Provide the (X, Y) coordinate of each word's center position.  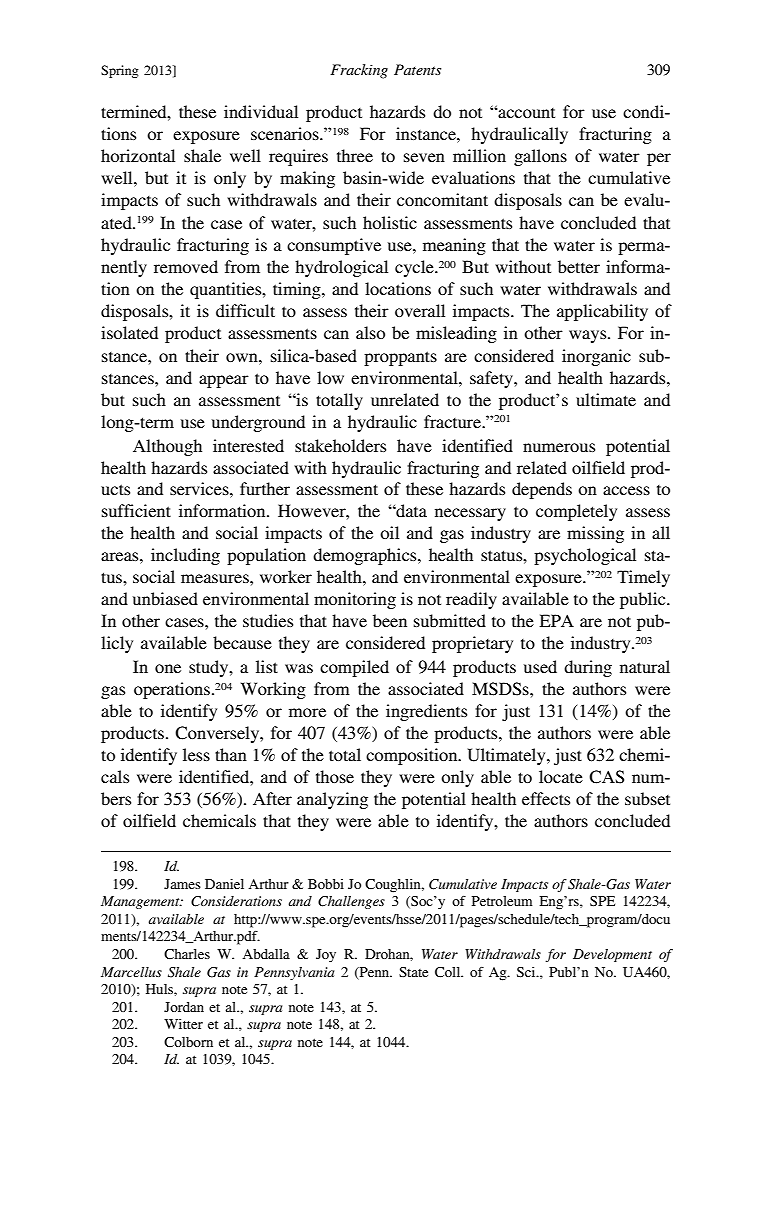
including (185, 556)
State (413, 972)
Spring (120, 71)
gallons (540, 157)
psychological (585, 556)
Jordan (184, 1007)
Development (612, 955)
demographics (366, 556)
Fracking (359, 71)
